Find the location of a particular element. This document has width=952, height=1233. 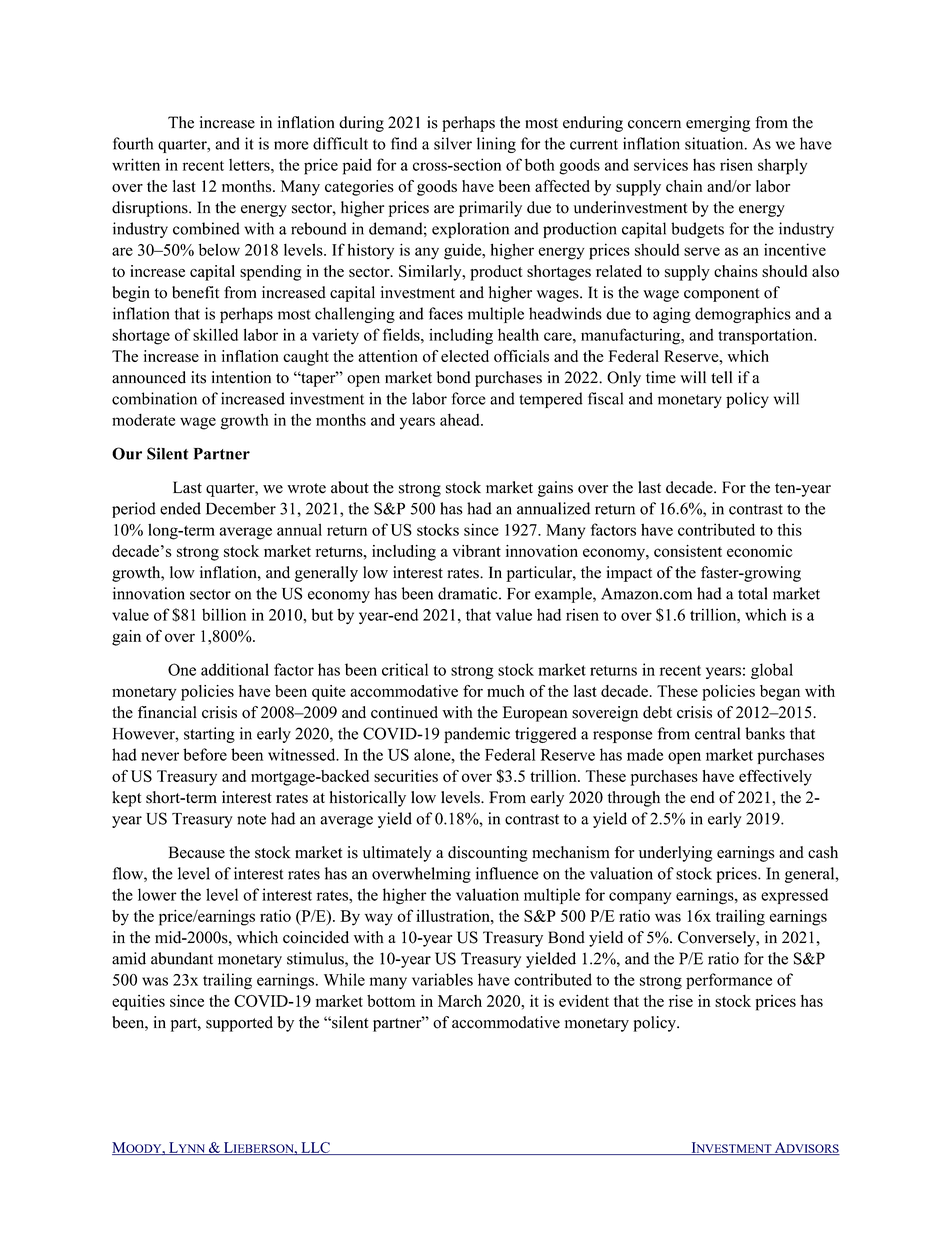

lining is located at coordinates (496, 145).
